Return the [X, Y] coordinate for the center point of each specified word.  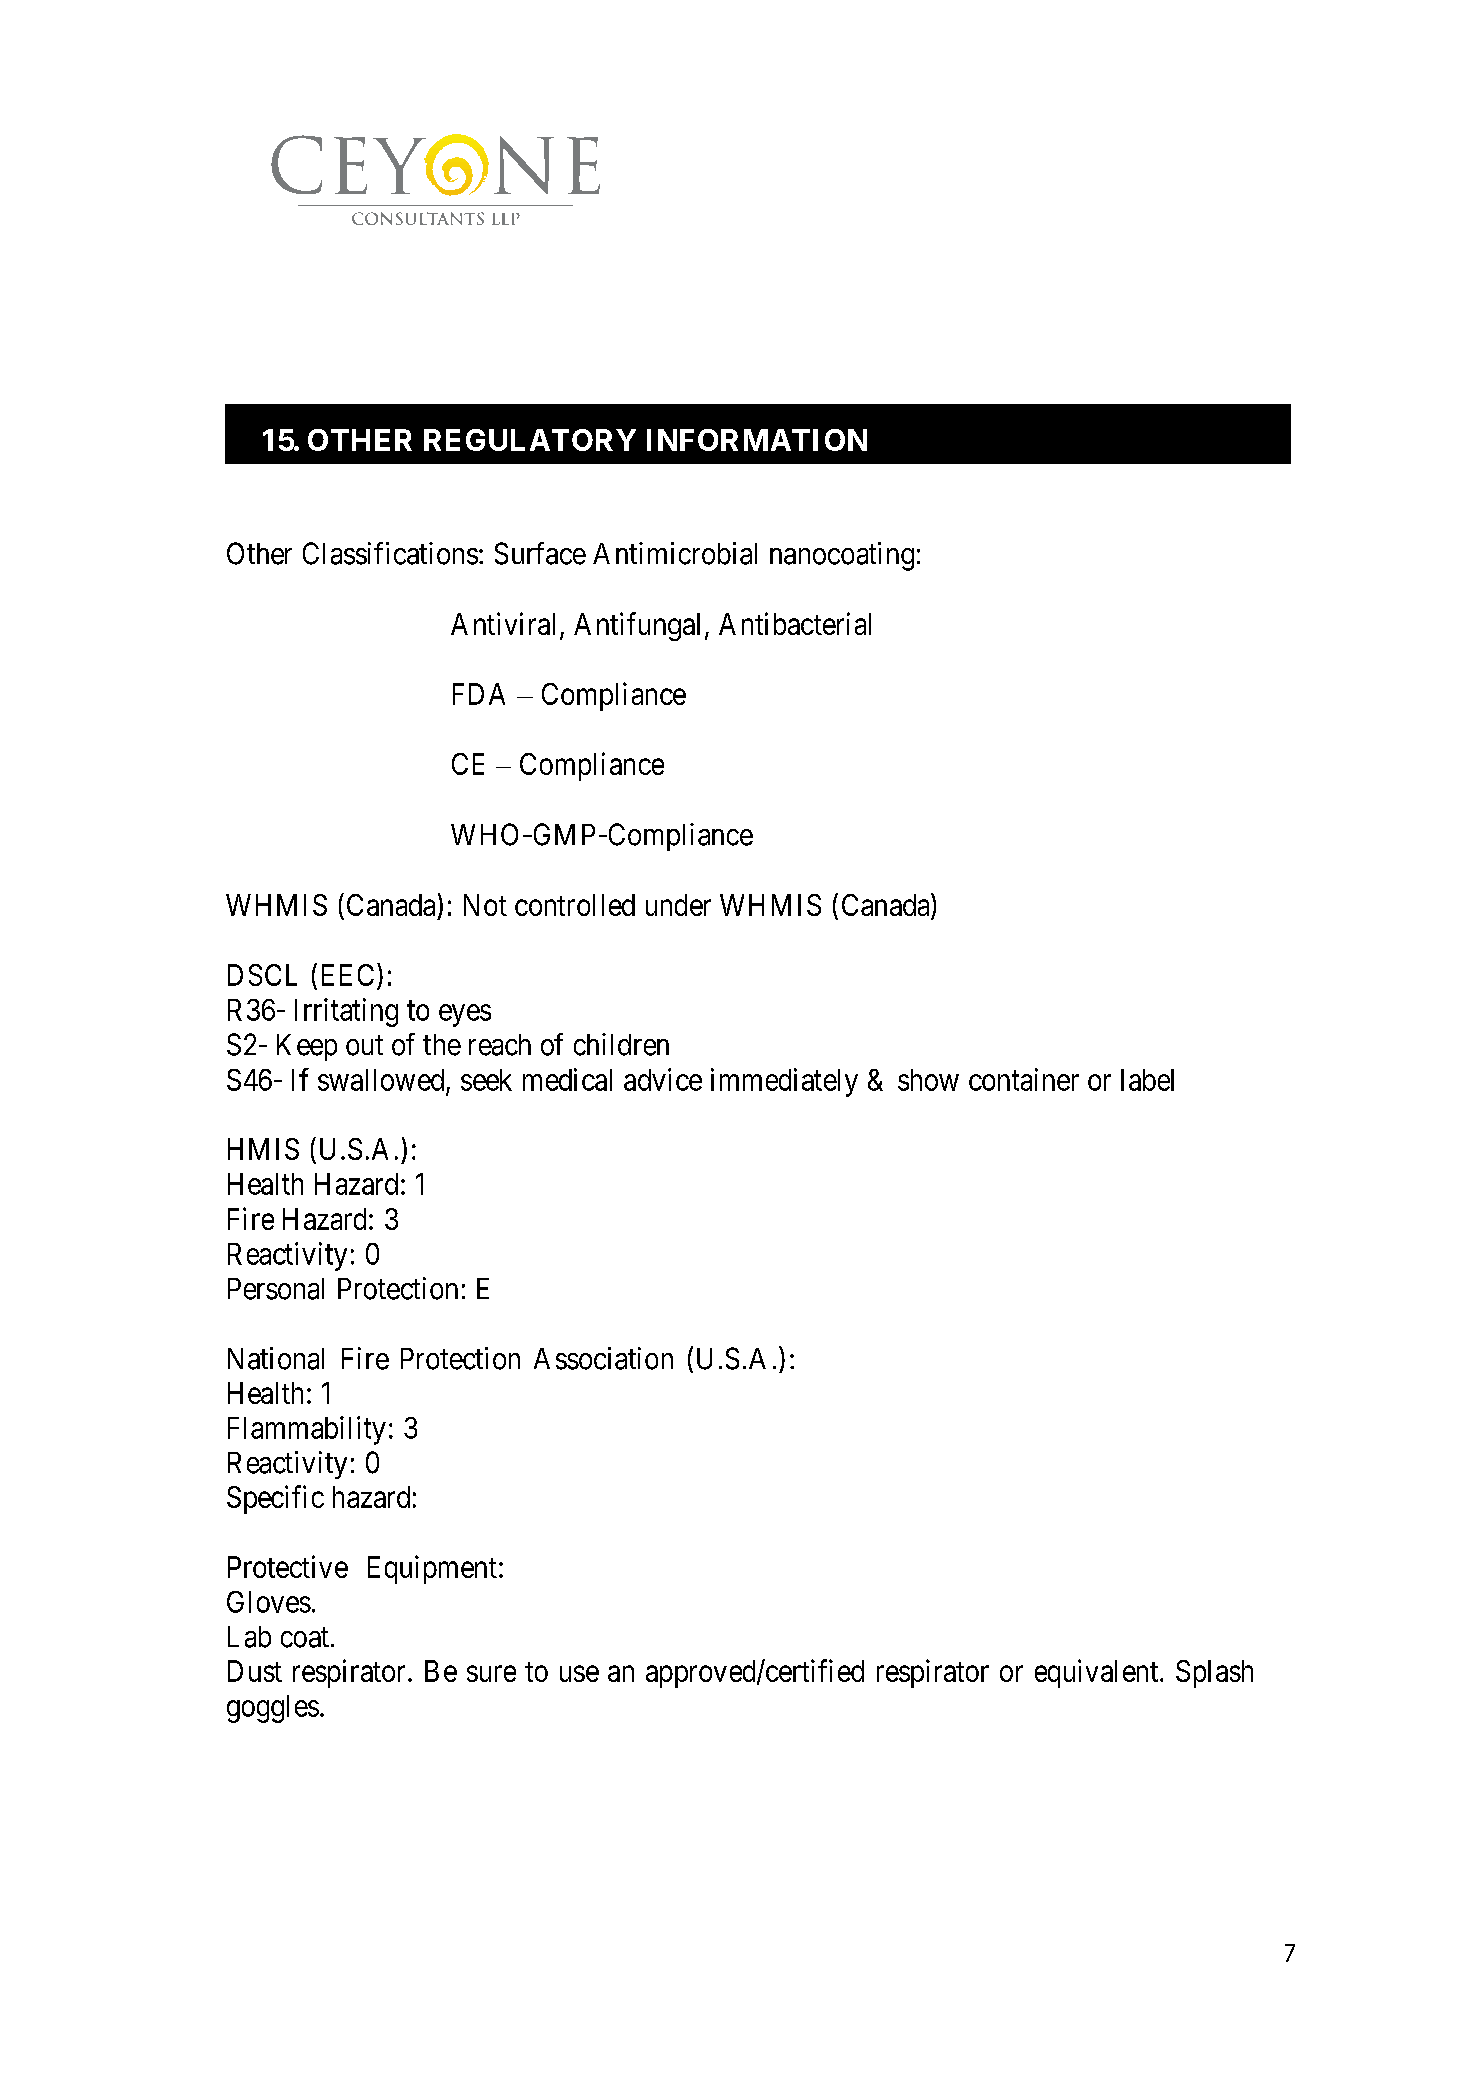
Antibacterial [795, 623]
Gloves [269, 1602]
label [1147, 1080]
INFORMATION [757, 440]
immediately [784, 1082]
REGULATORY [530, 440]
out [364, 1046]
